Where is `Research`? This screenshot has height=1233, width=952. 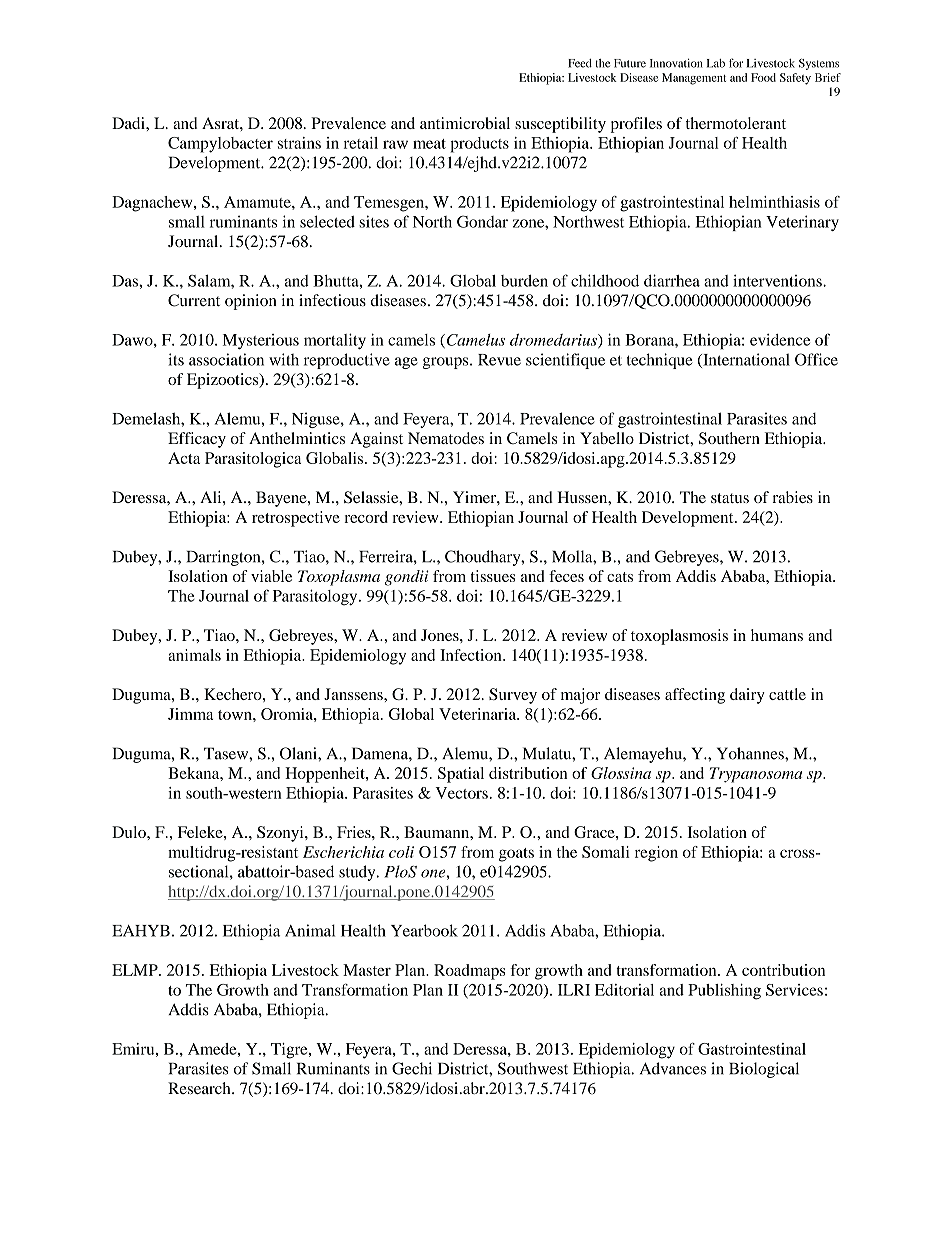 Research is located at coordinates (200, 1088).
